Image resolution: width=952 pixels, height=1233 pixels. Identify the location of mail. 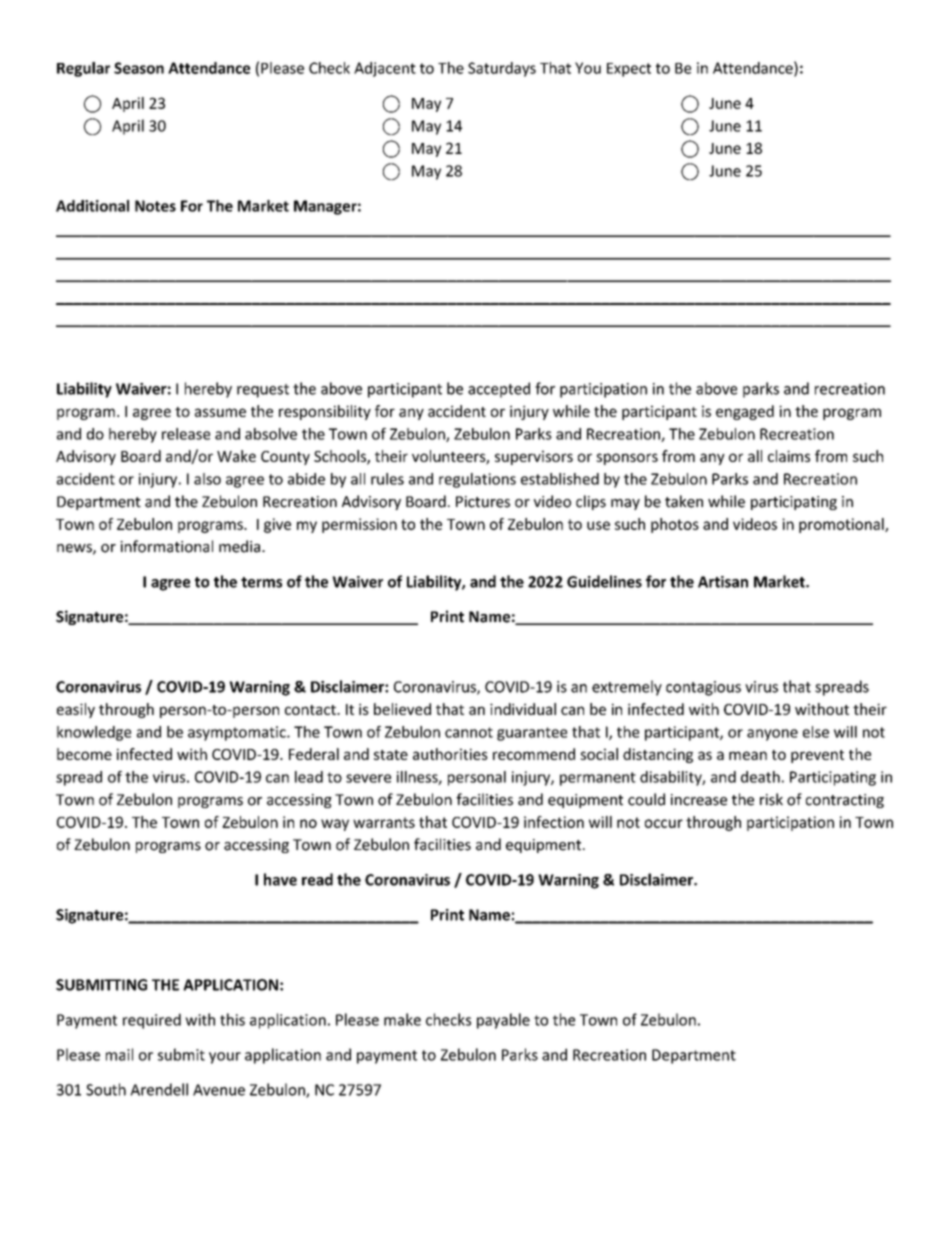
(119, 1054).
